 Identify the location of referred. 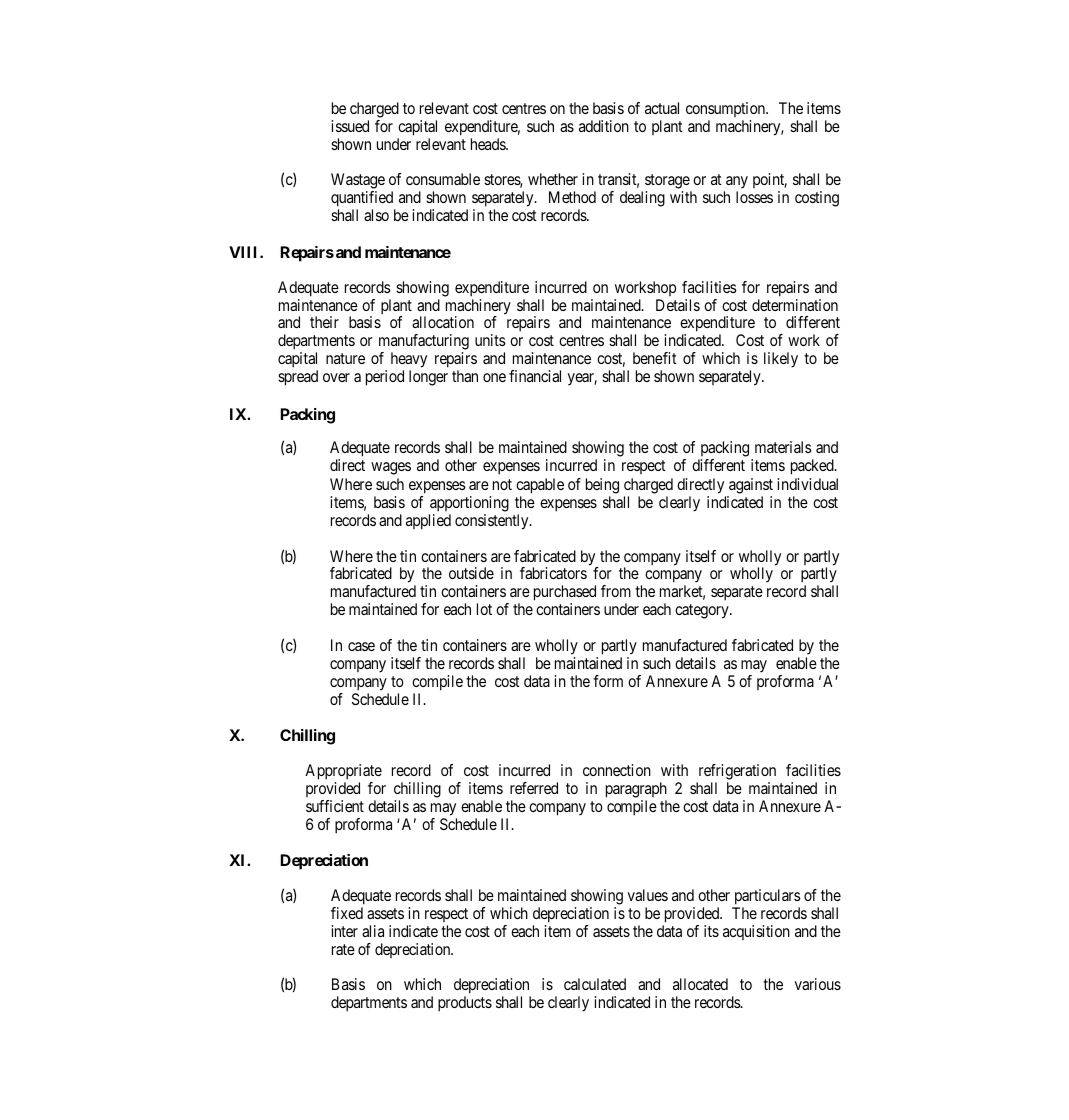
(534, 788).
